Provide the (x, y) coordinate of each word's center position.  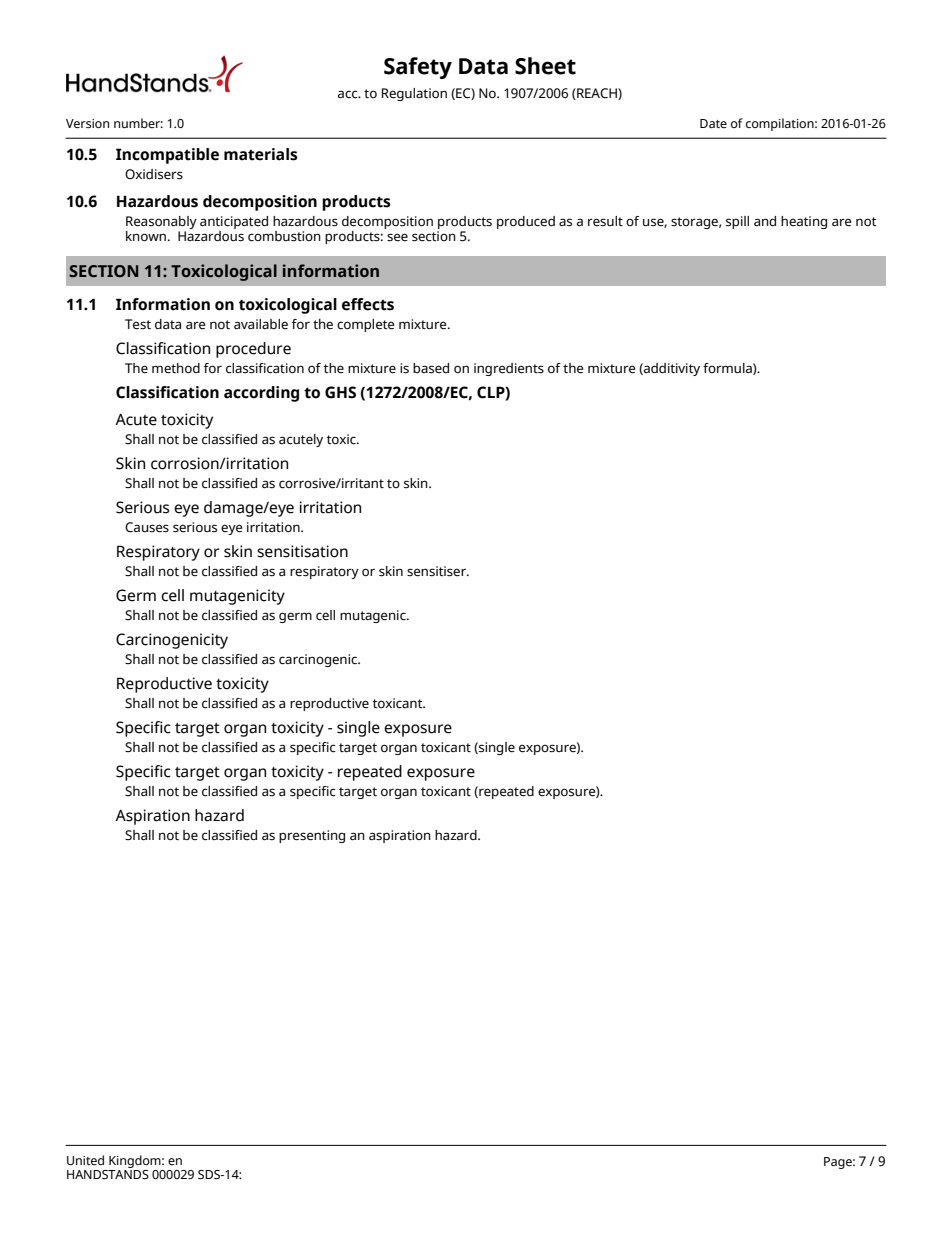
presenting (312, 836)
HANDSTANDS (108, 1173)
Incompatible (167, 156)
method (176, 368)
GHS (340, 392)
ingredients (509, 369)
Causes (147, 527)
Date (713, 123)
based (431, 368)
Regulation (414, 94)
